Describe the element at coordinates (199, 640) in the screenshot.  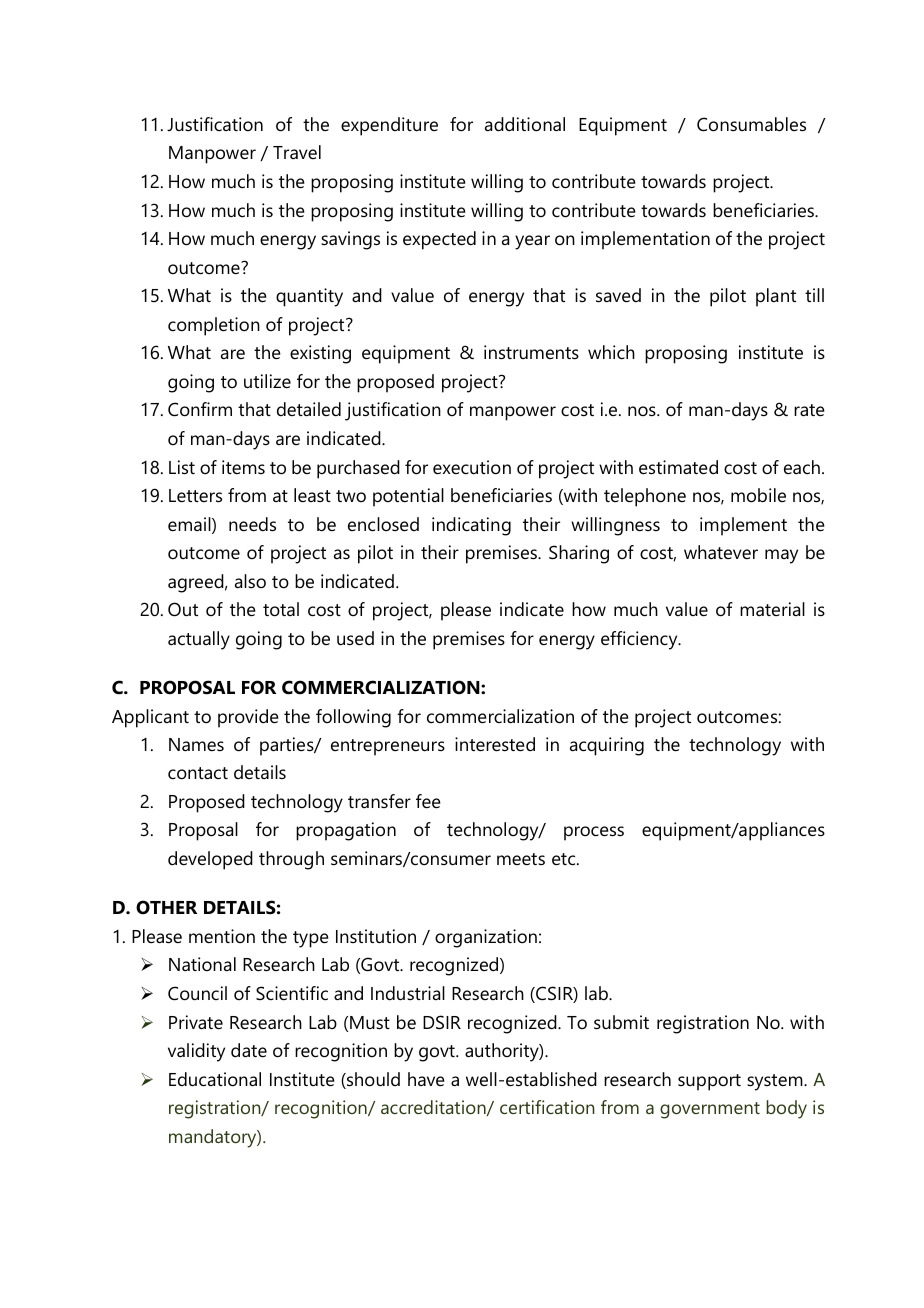
I see `actually` at that location.
